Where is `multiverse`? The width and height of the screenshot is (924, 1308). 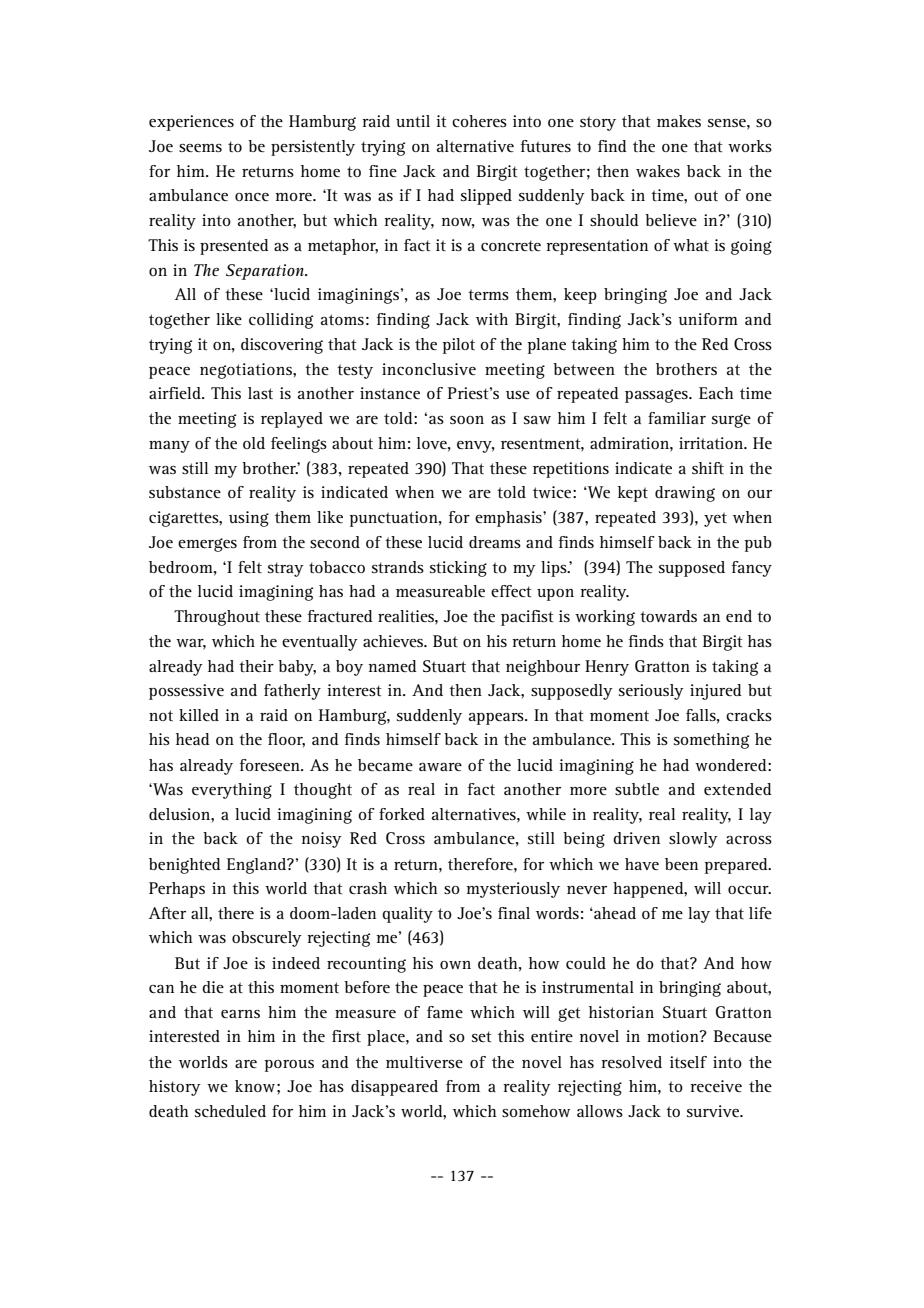
multiverse is located at coordinates (424, 1062).
